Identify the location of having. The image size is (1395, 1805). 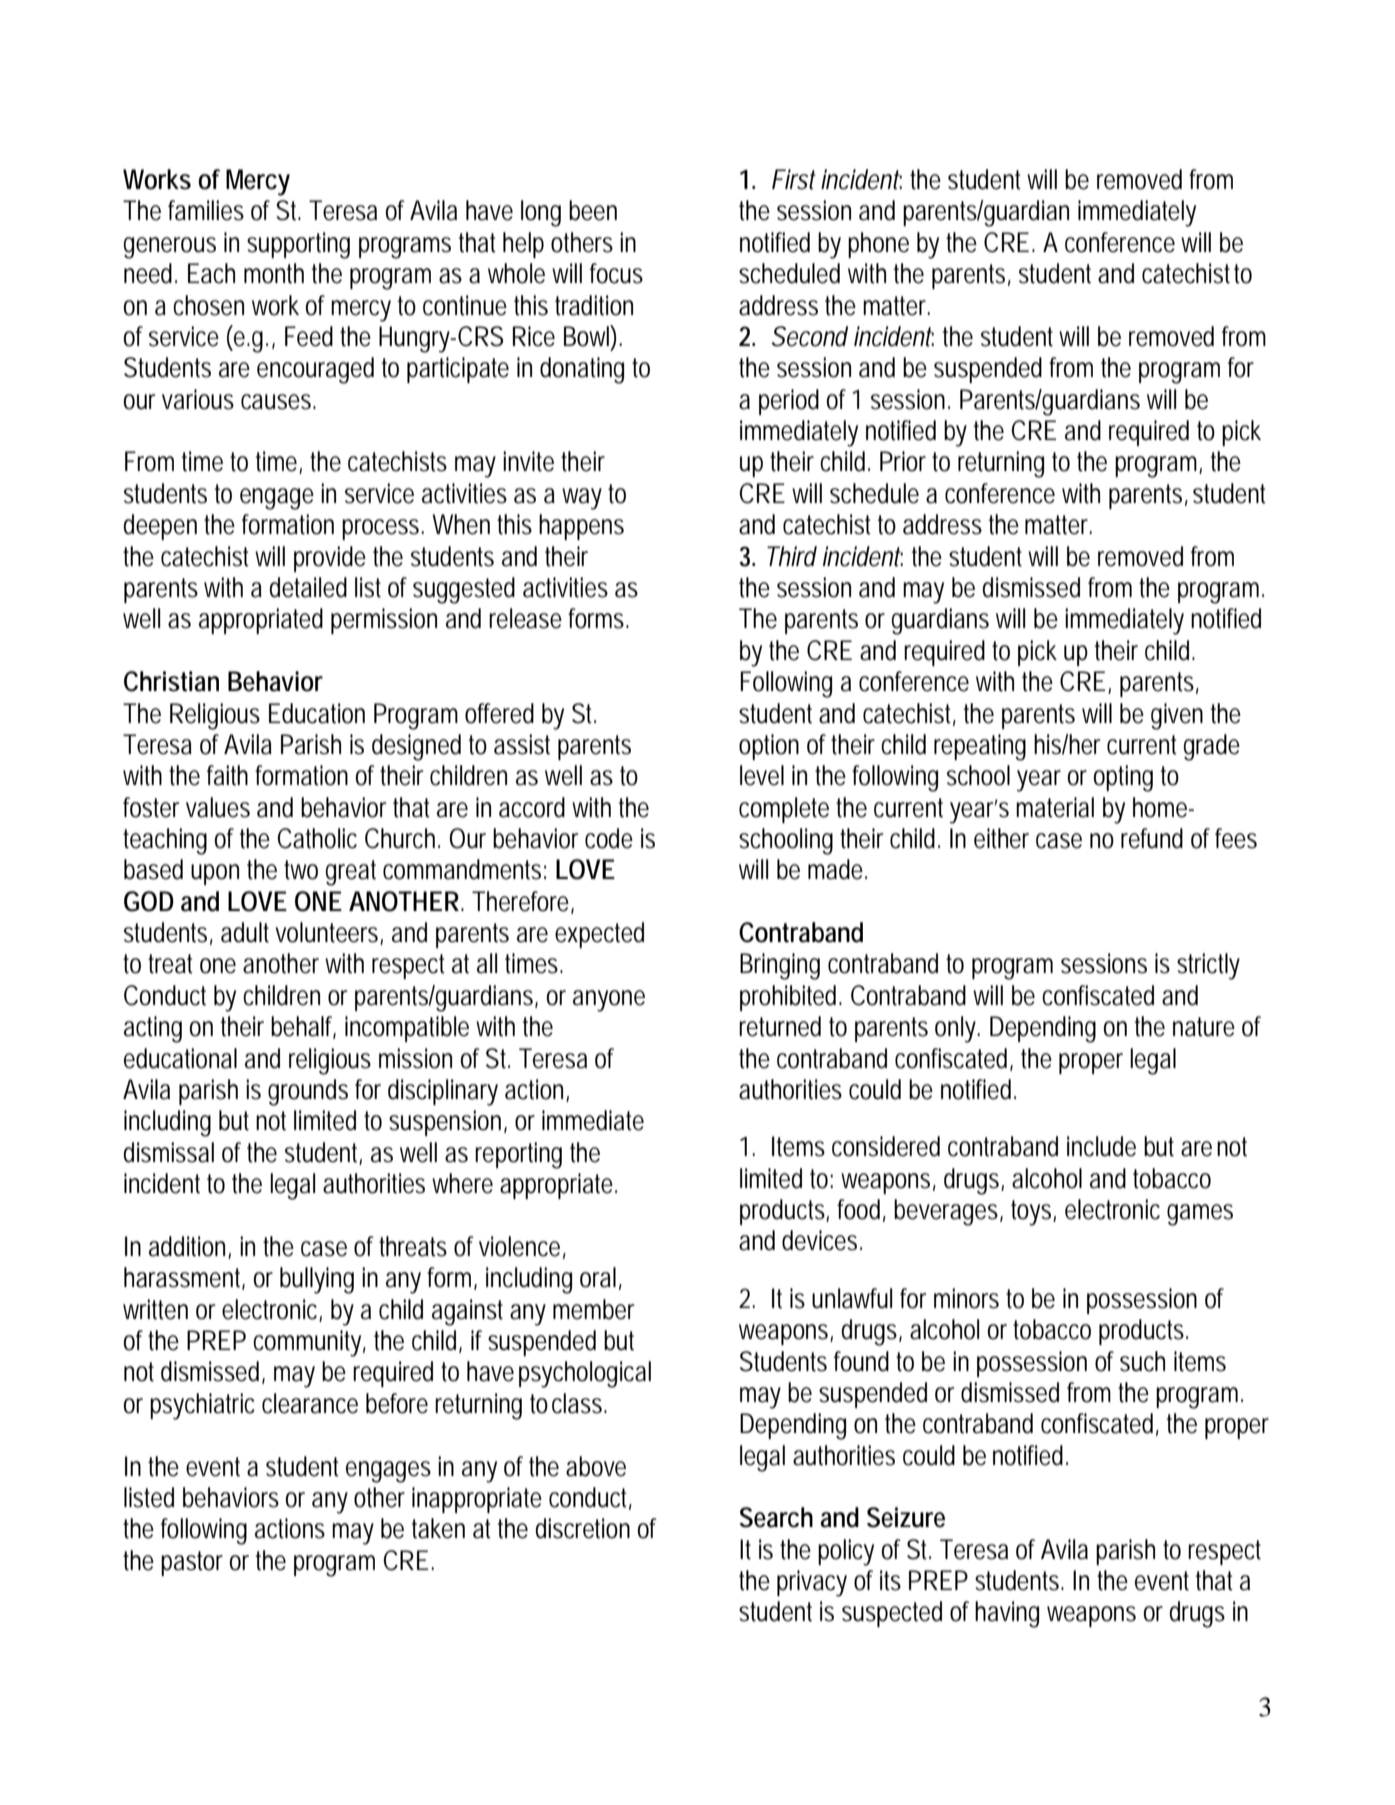
(1007, 1614).
